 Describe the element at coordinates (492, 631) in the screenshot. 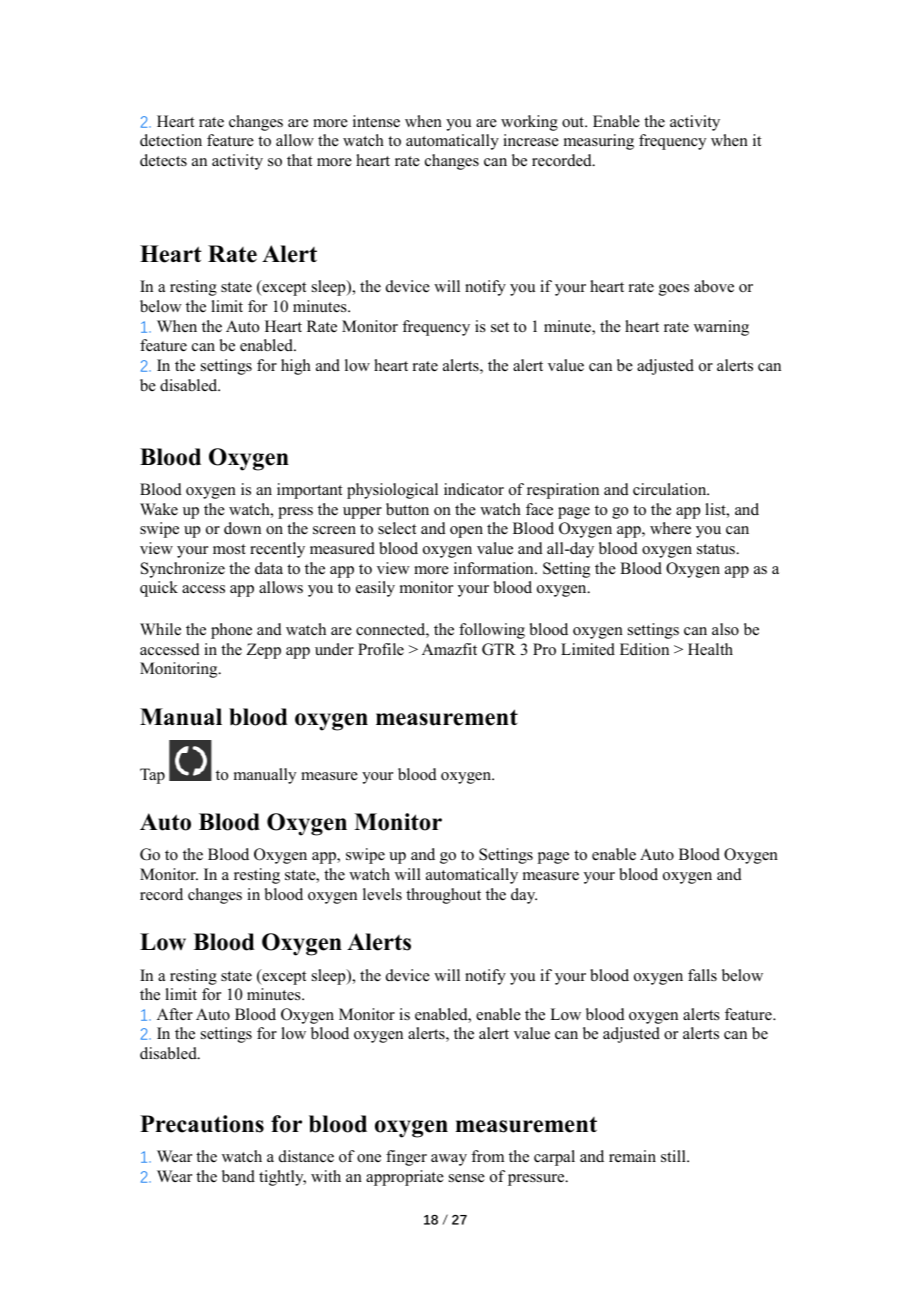

I see `following` at that location.
